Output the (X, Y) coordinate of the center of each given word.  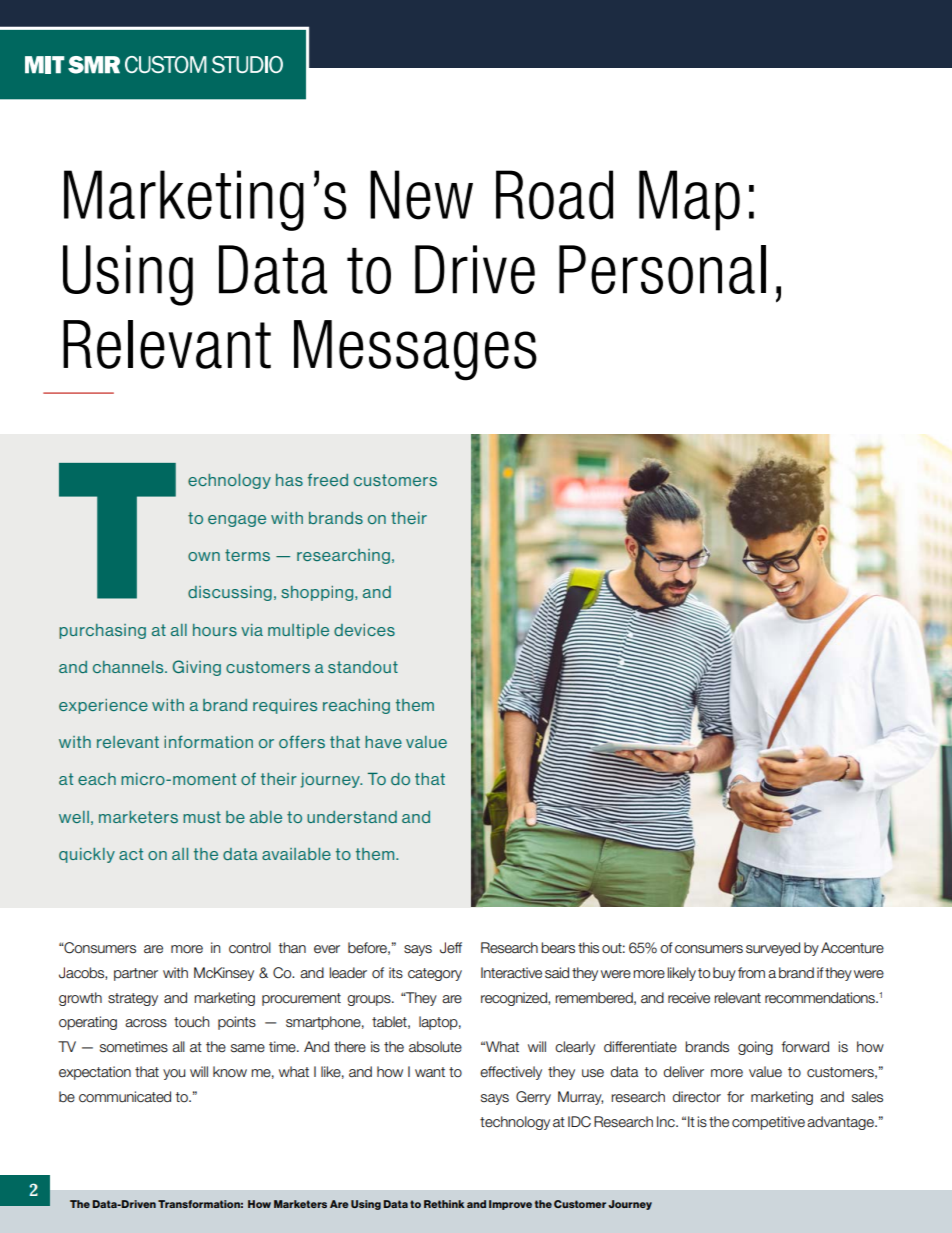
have (383, 742)
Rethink (444, 1204)
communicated (125, 1097)
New (421, 195)
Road (554, 195)
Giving (197, 668)
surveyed (773, 949)
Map (689, 200)
